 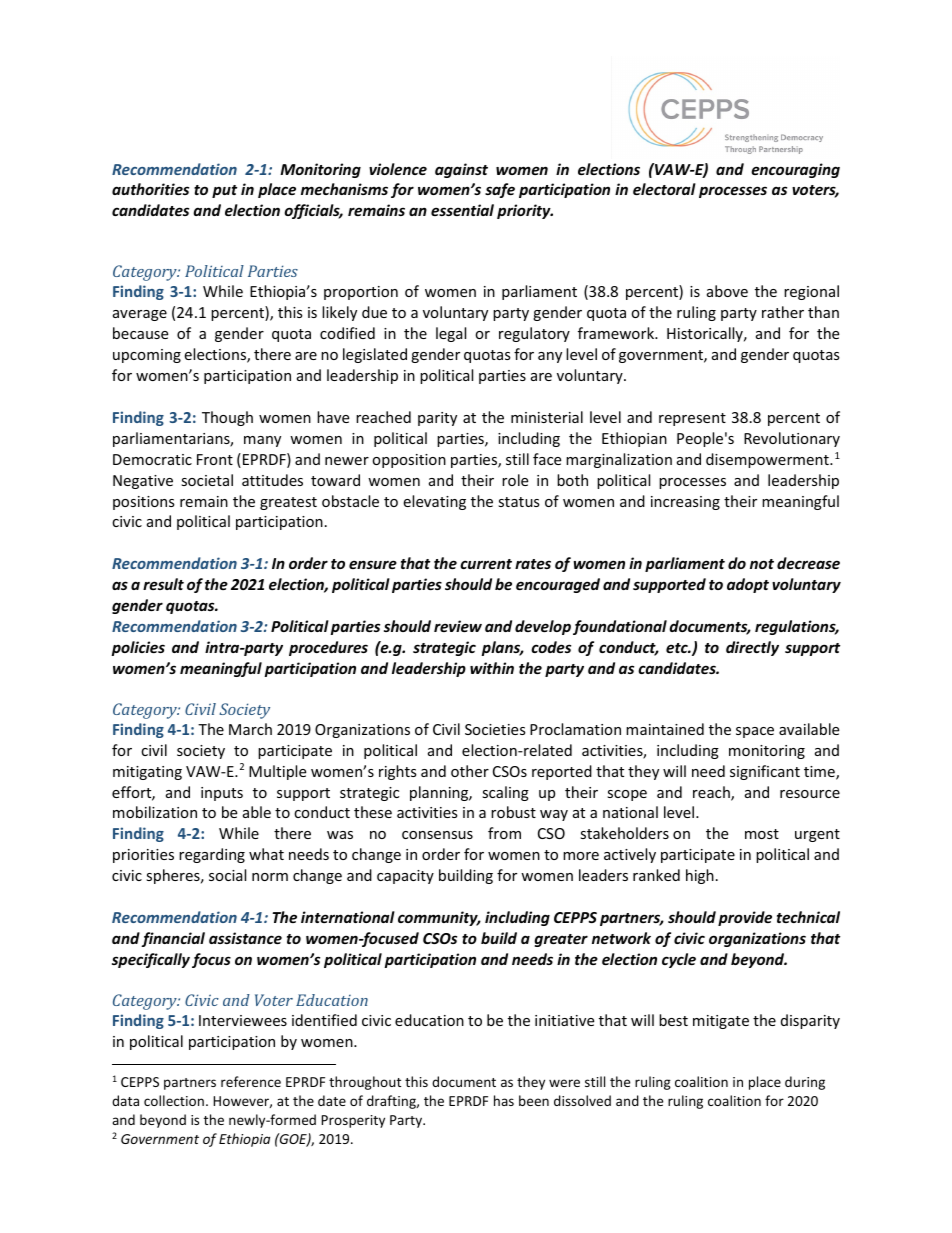 What do you see at coordinates (207, 480) in the screenshot?
I see `societal` at bounding box center [207, 480].
